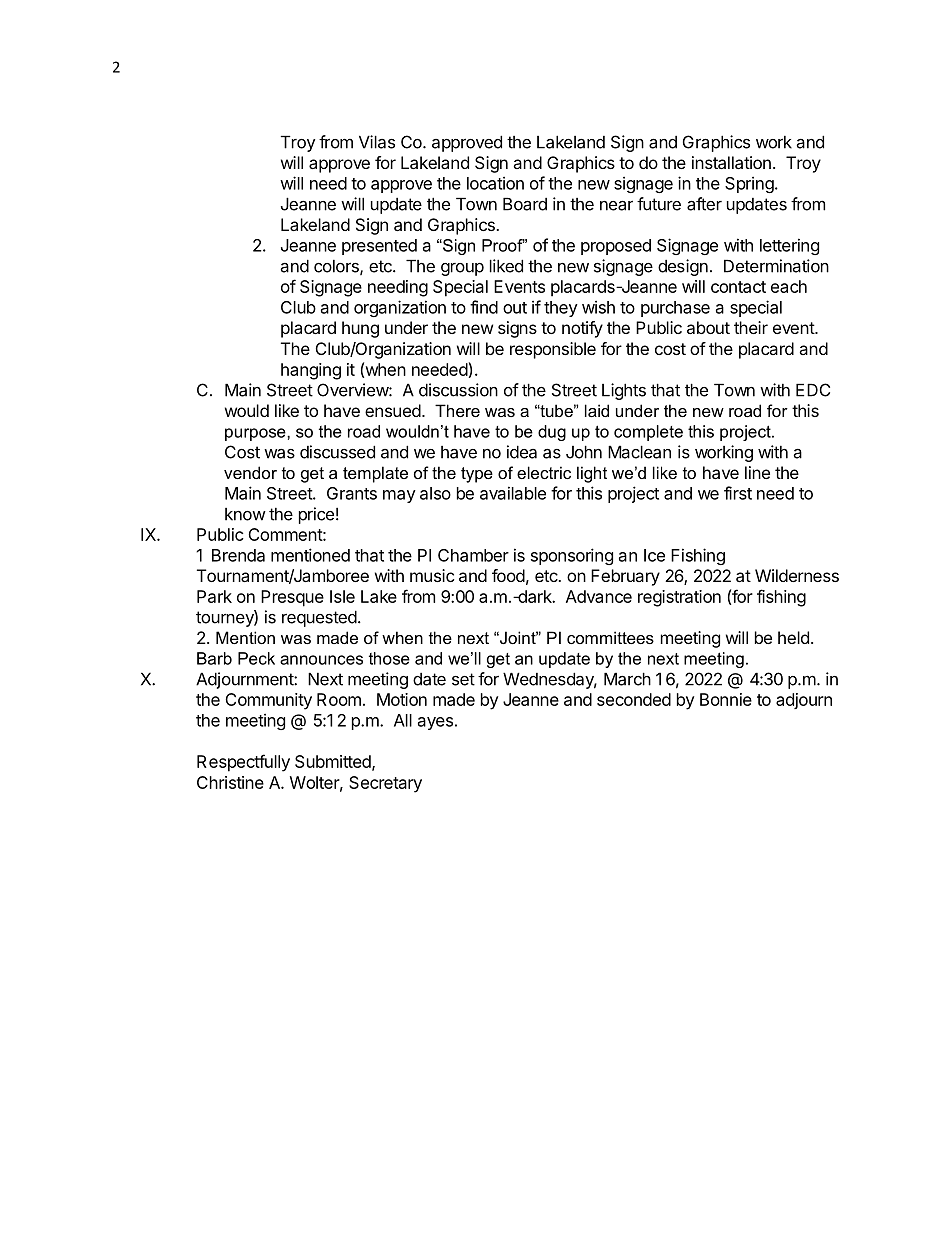  I want to click on Brenda, so click(238, 555).
